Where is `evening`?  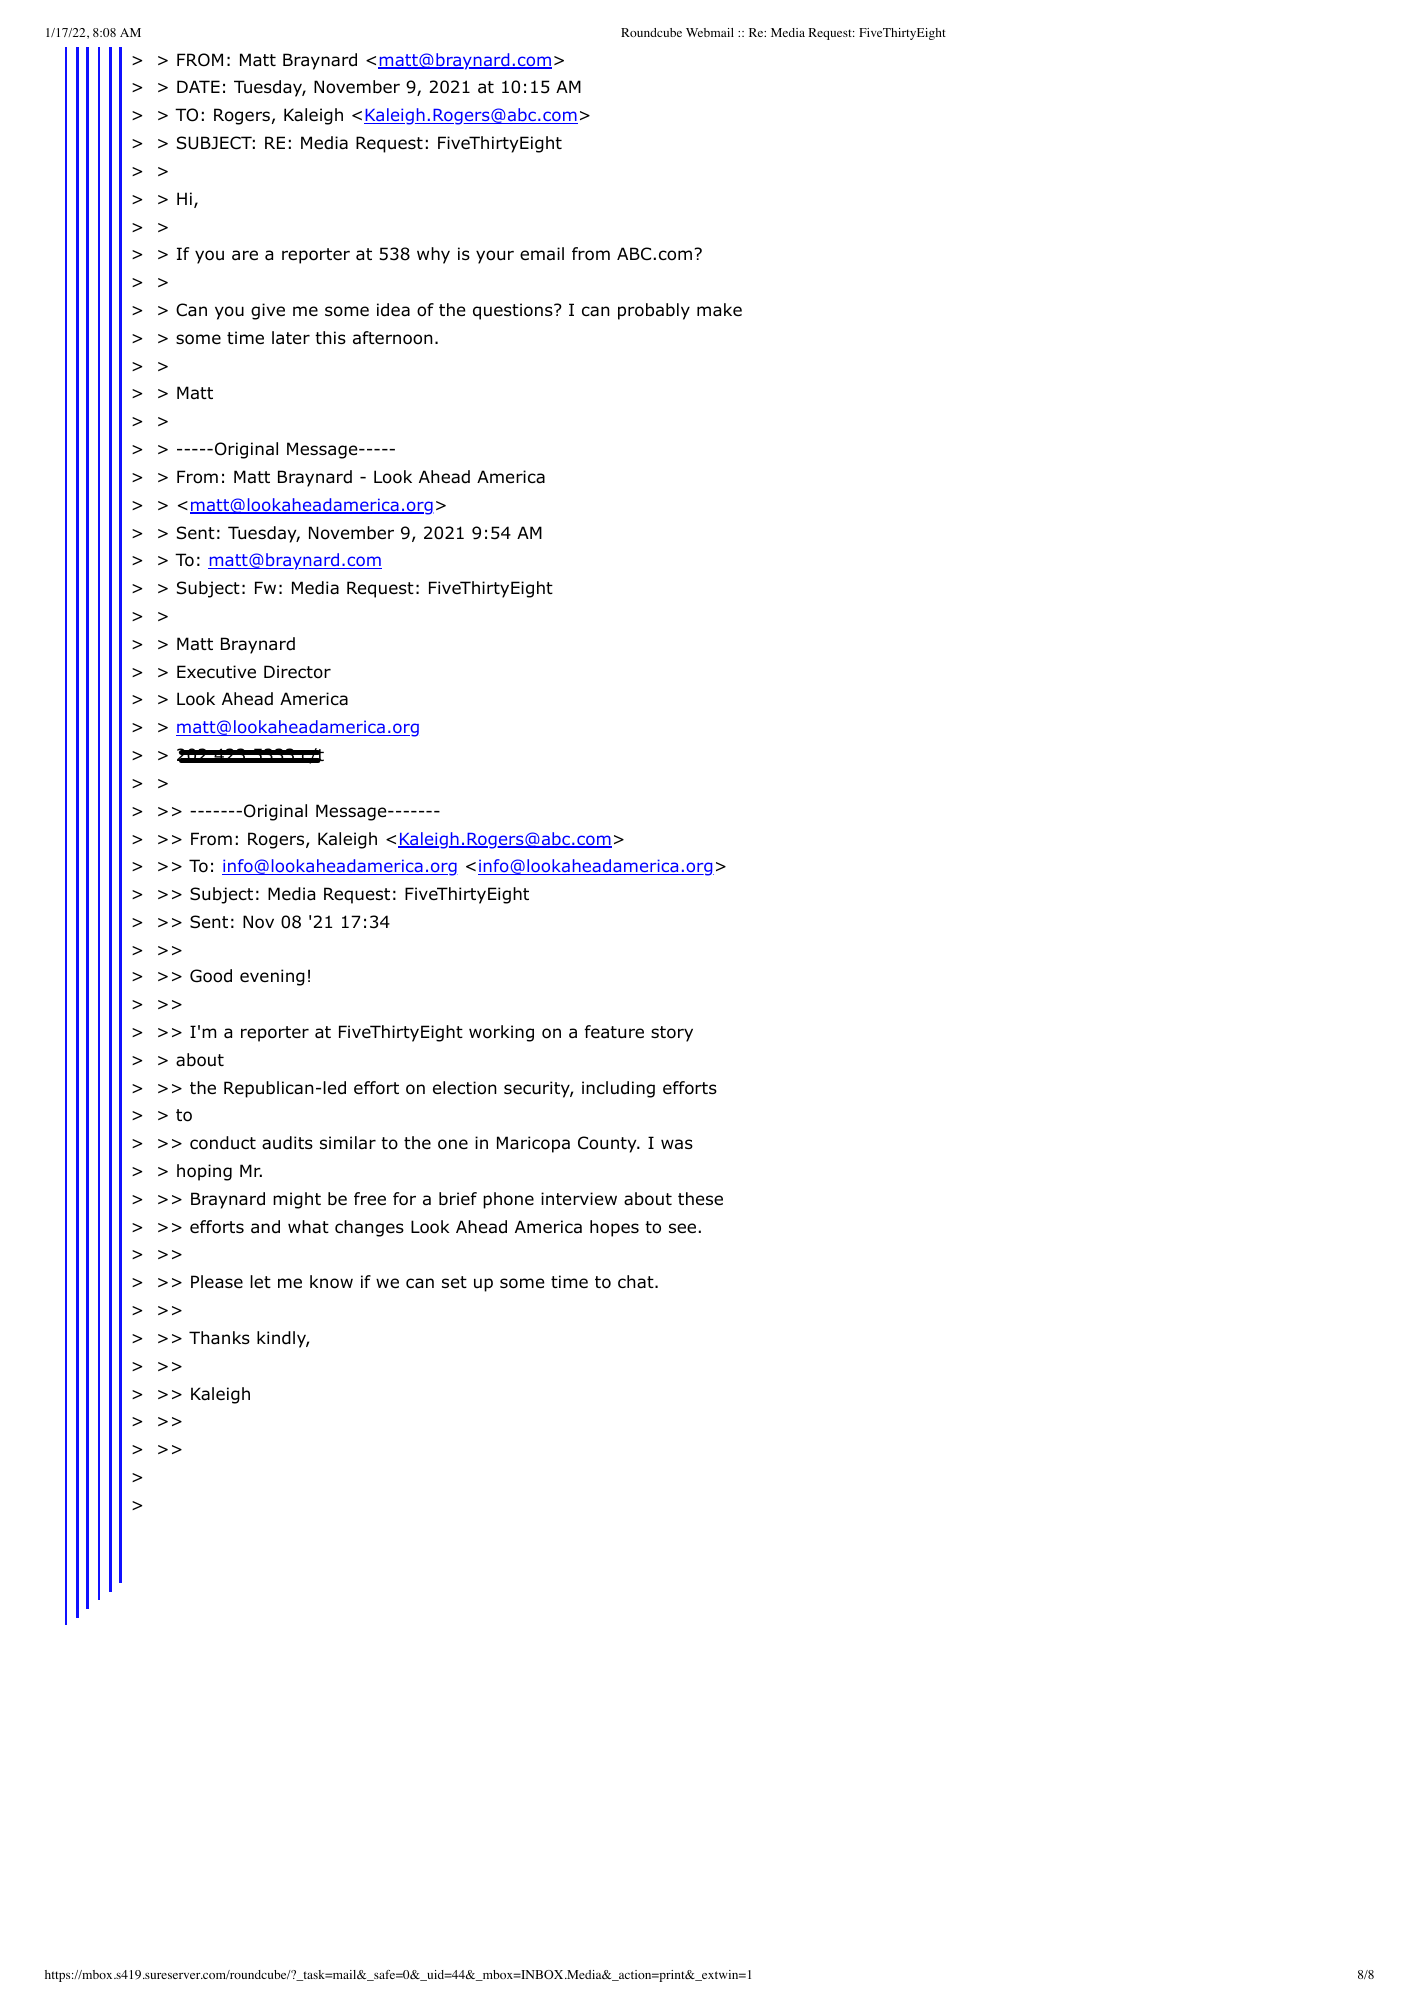 evening is located at coordinates (272, 977).
